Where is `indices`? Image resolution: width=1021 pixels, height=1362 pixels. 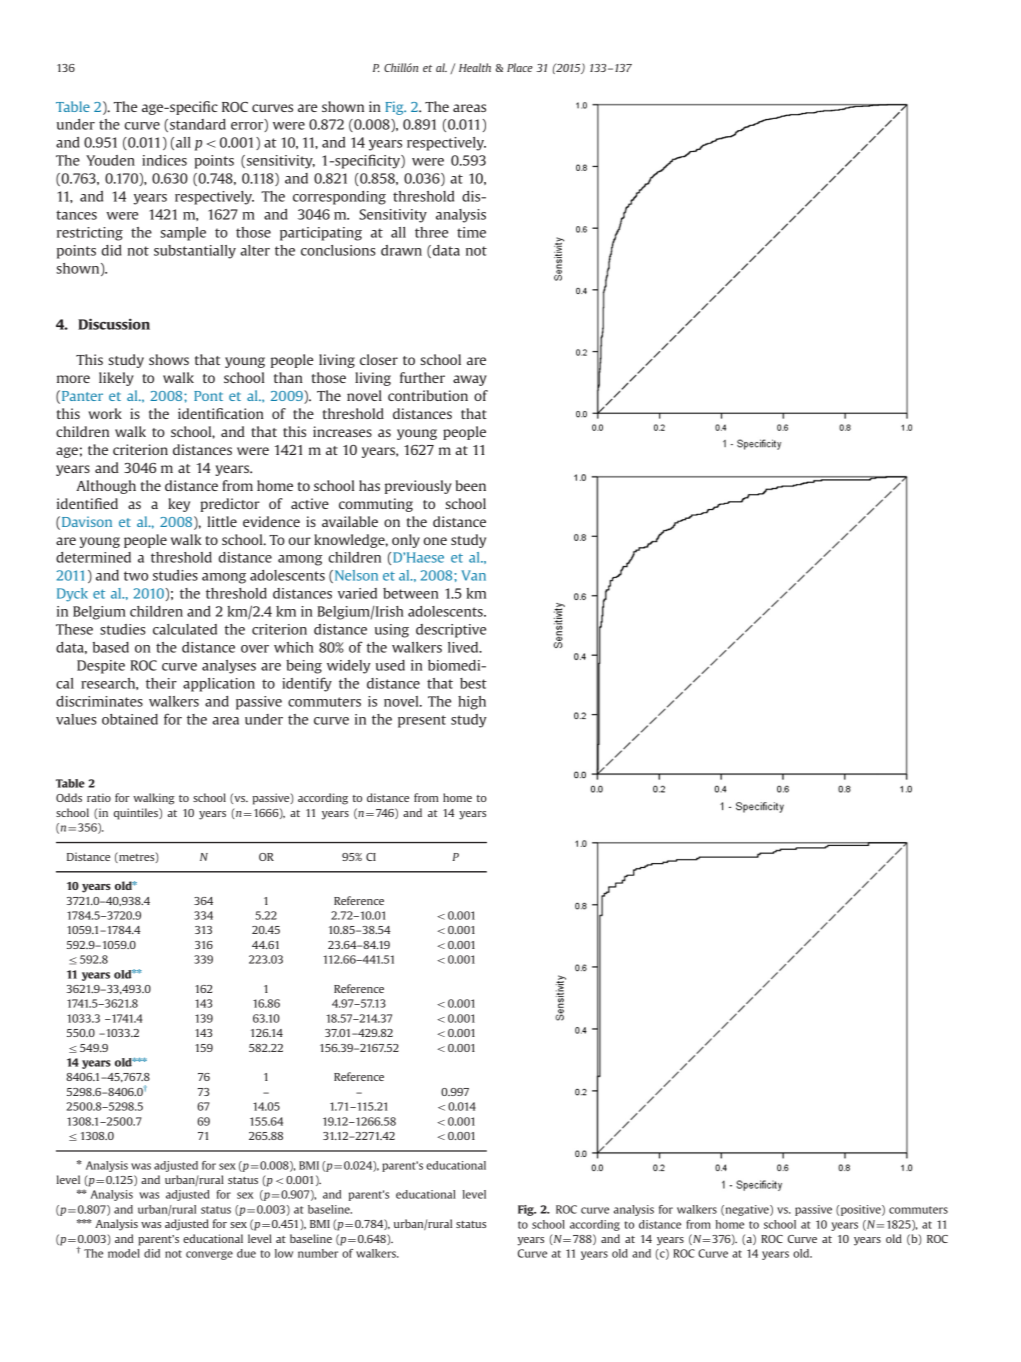 indices is located at coordinates (164, 160).
